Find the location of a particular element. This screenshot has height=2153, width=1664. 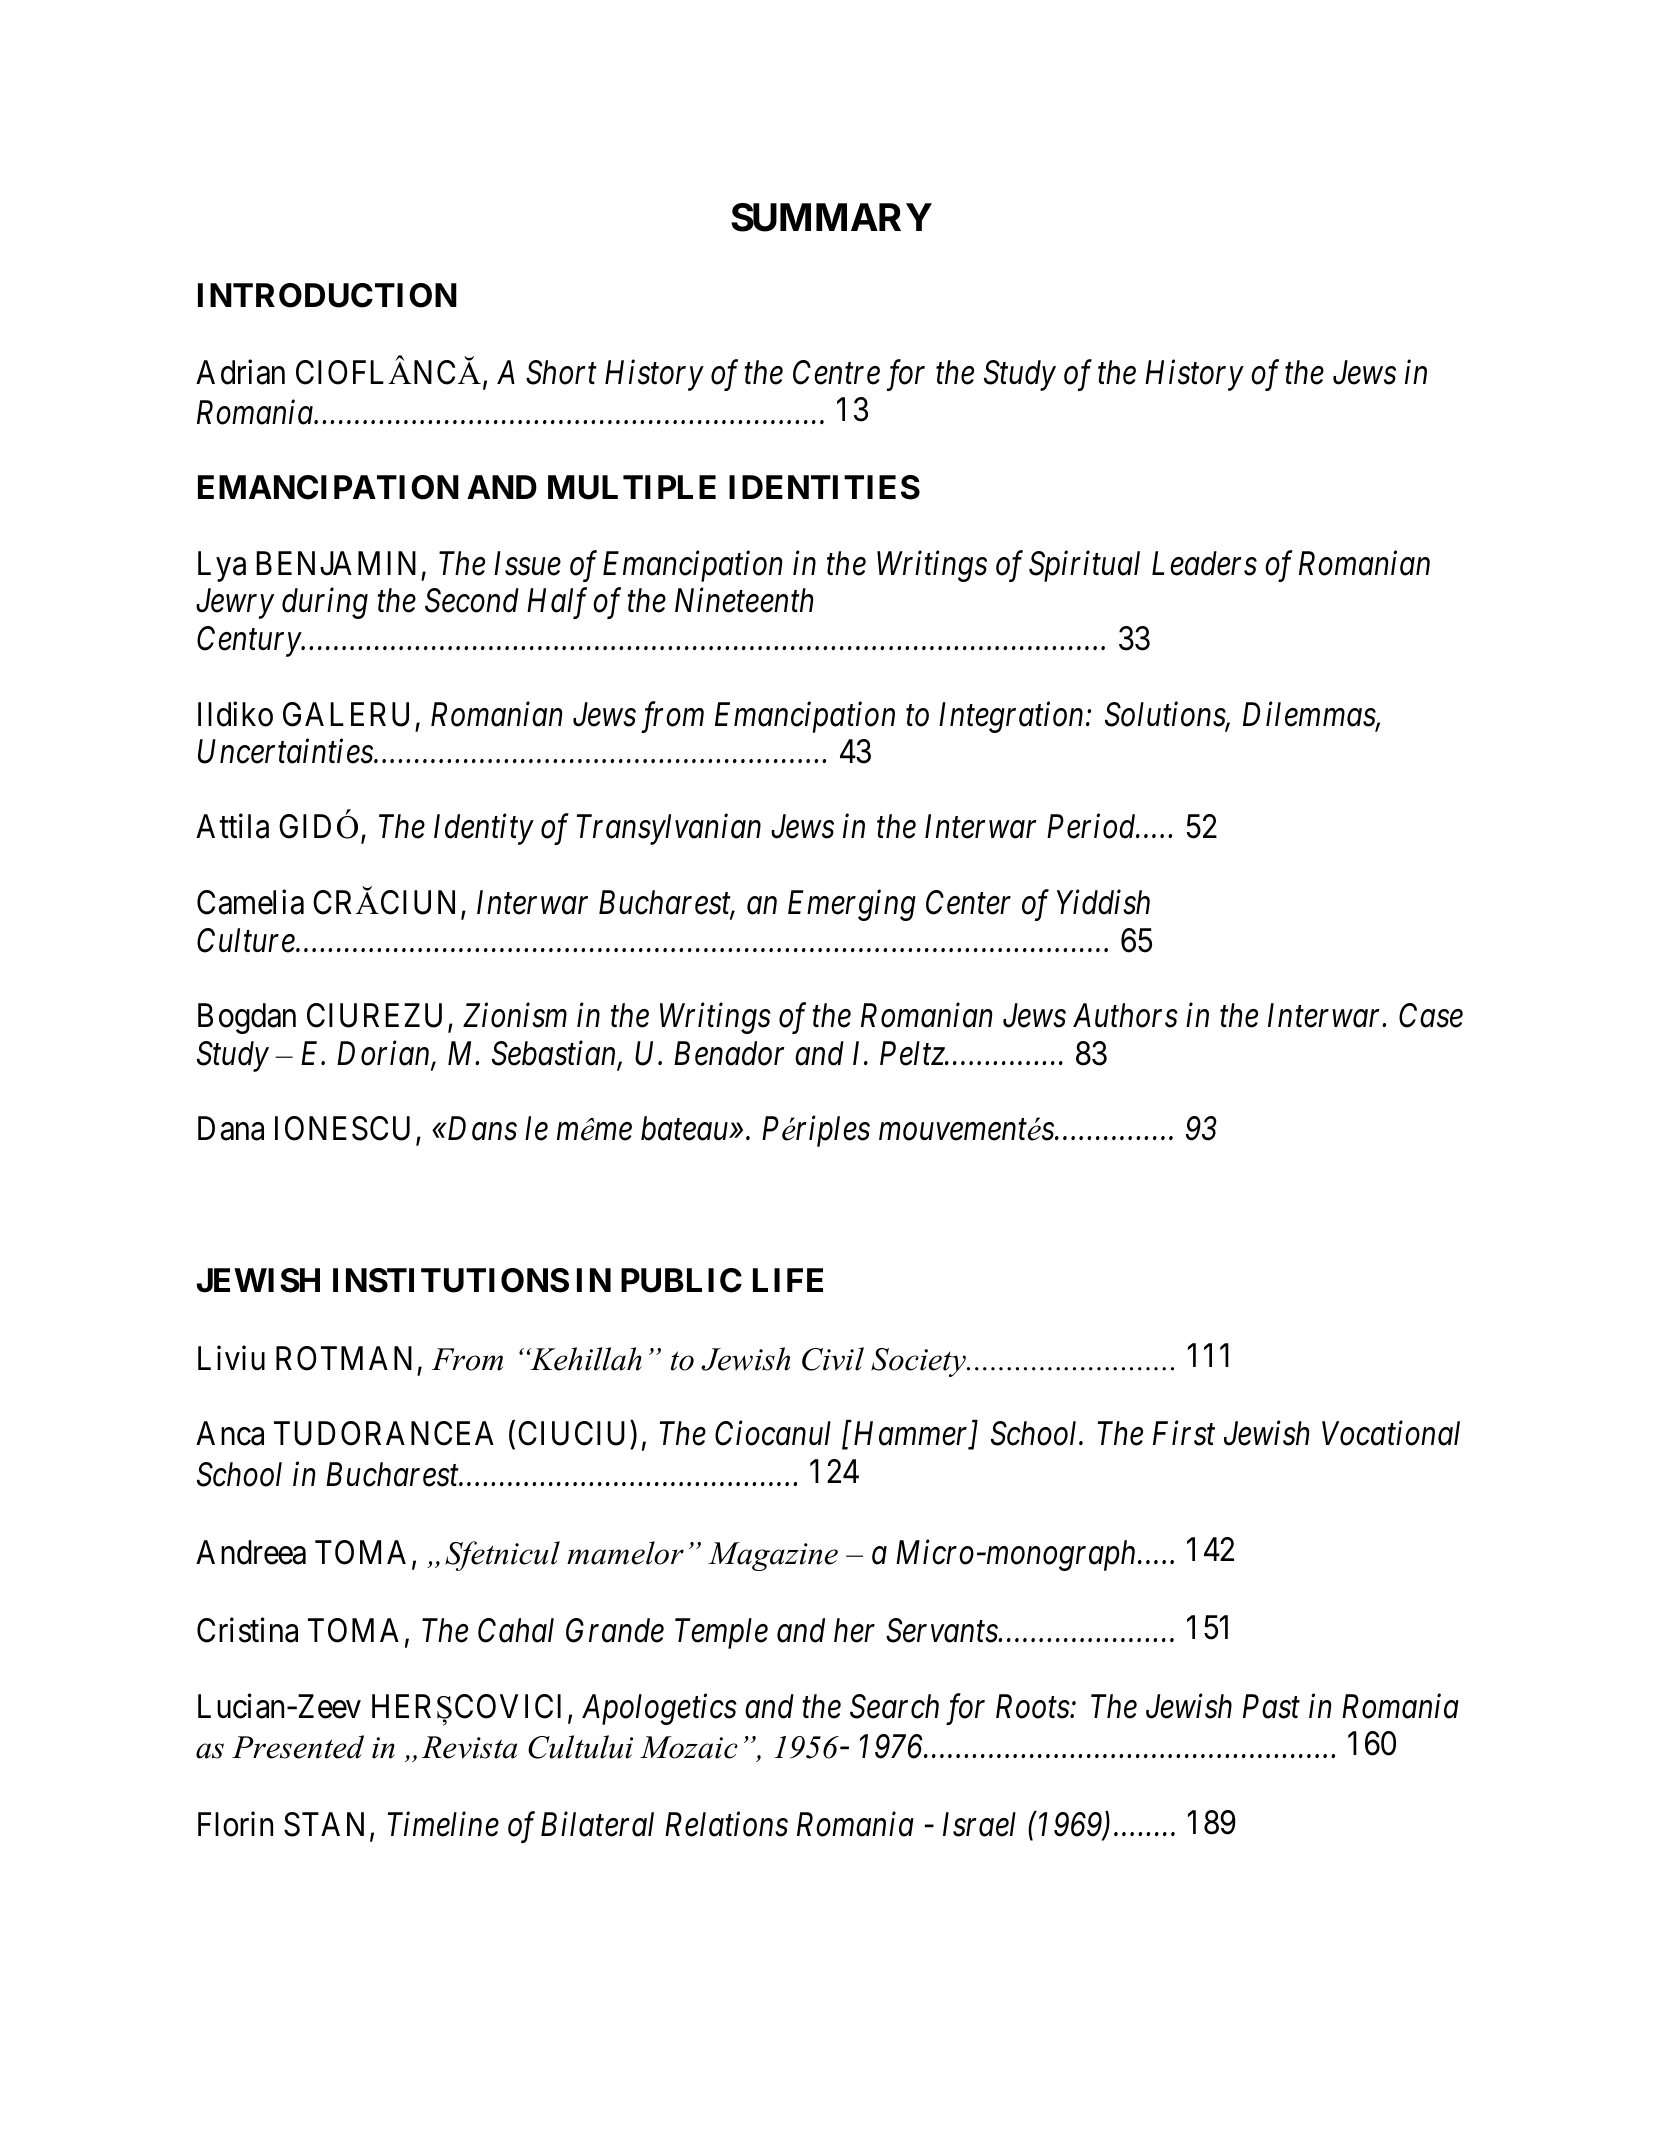

Leaders is located at coordinates (1204, 563).
